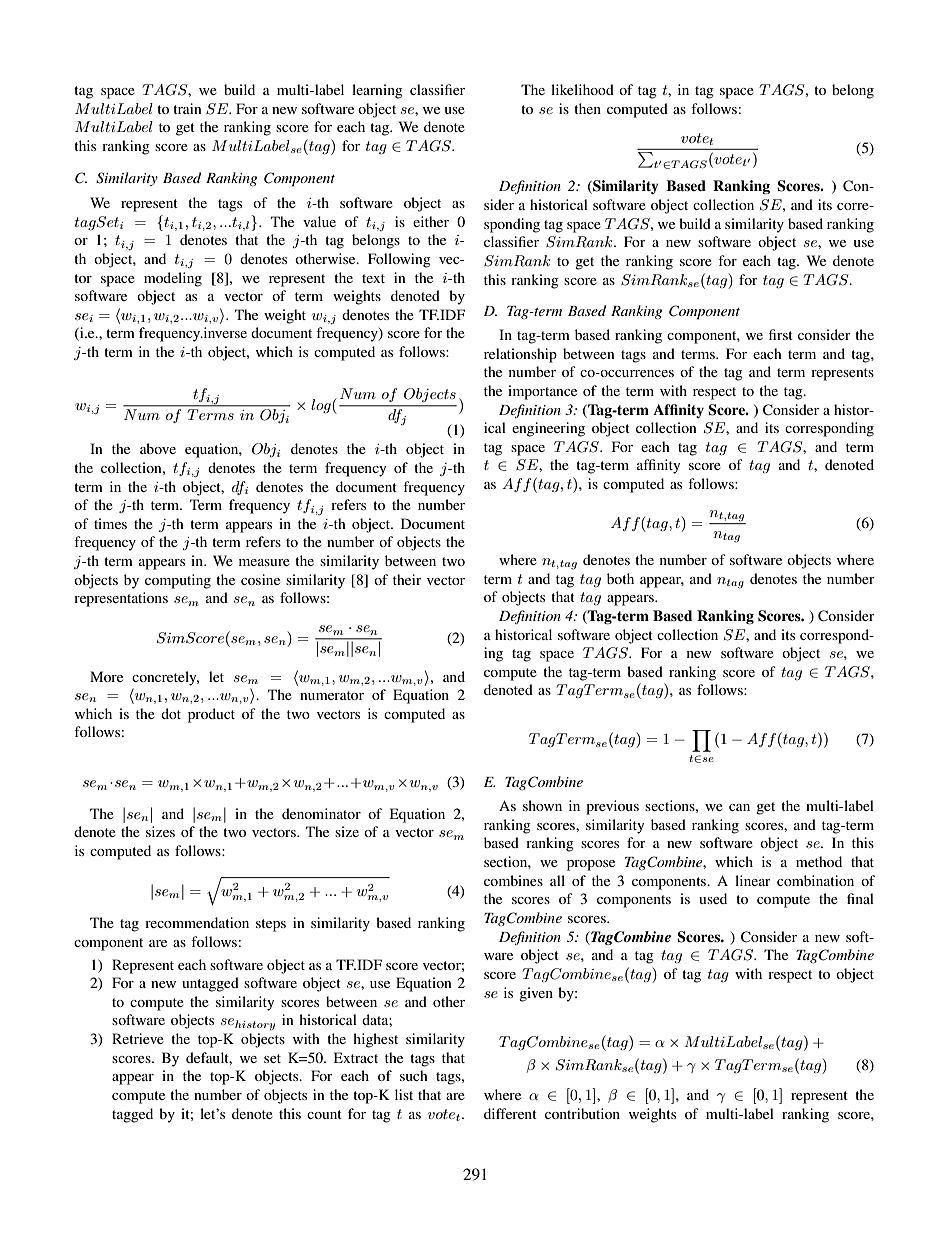 The height and width of the image is (1233, 952). I want to click on first, so click(781, 334).
